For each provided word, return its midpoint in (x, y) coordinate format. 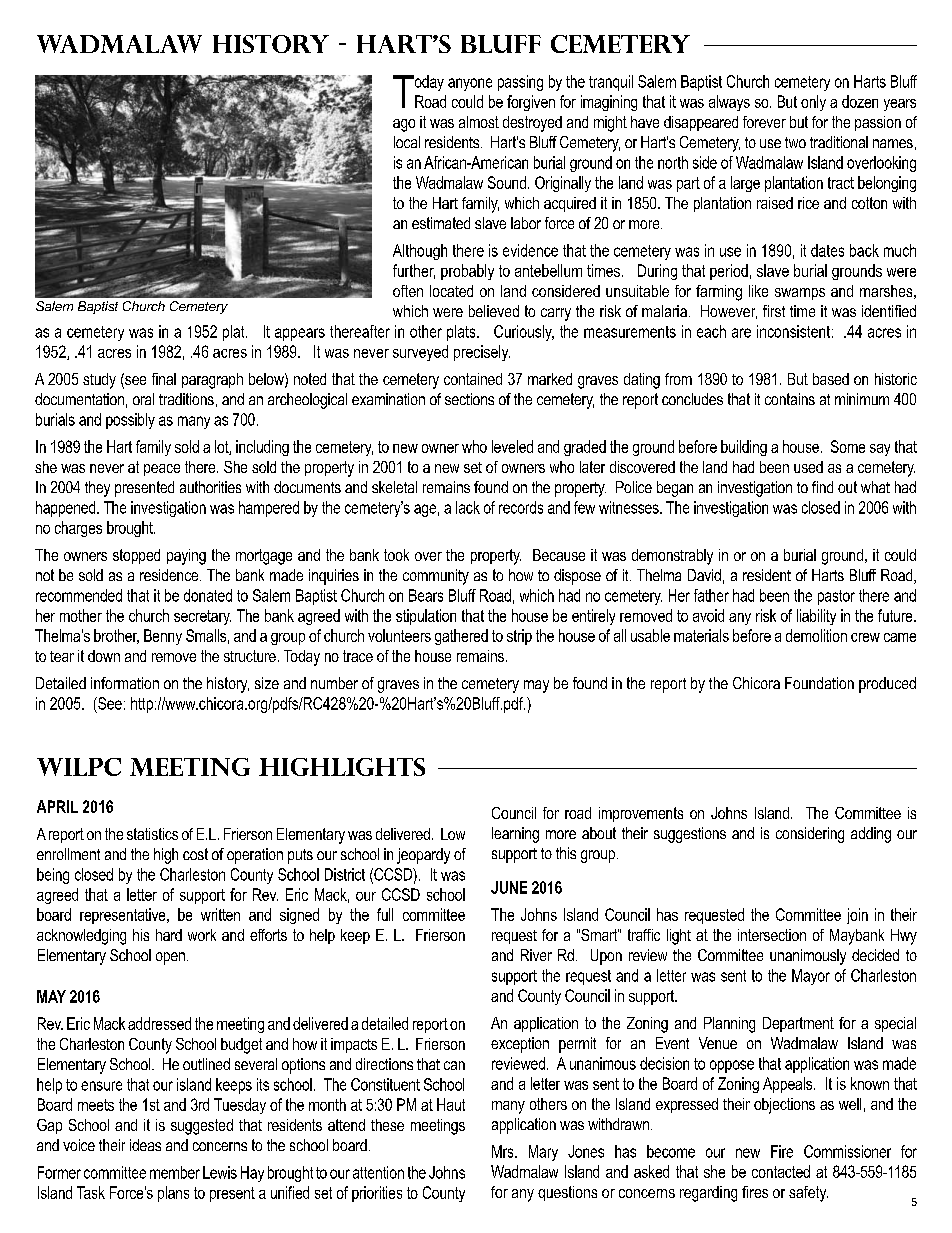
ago (404, 125)
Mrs (504, 1151)
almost (479, 122)
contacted (781, 1171)
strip (519, 637)
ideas (145, 1145)
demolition (816, 635)
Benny (163, 637)
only (813, 103)
